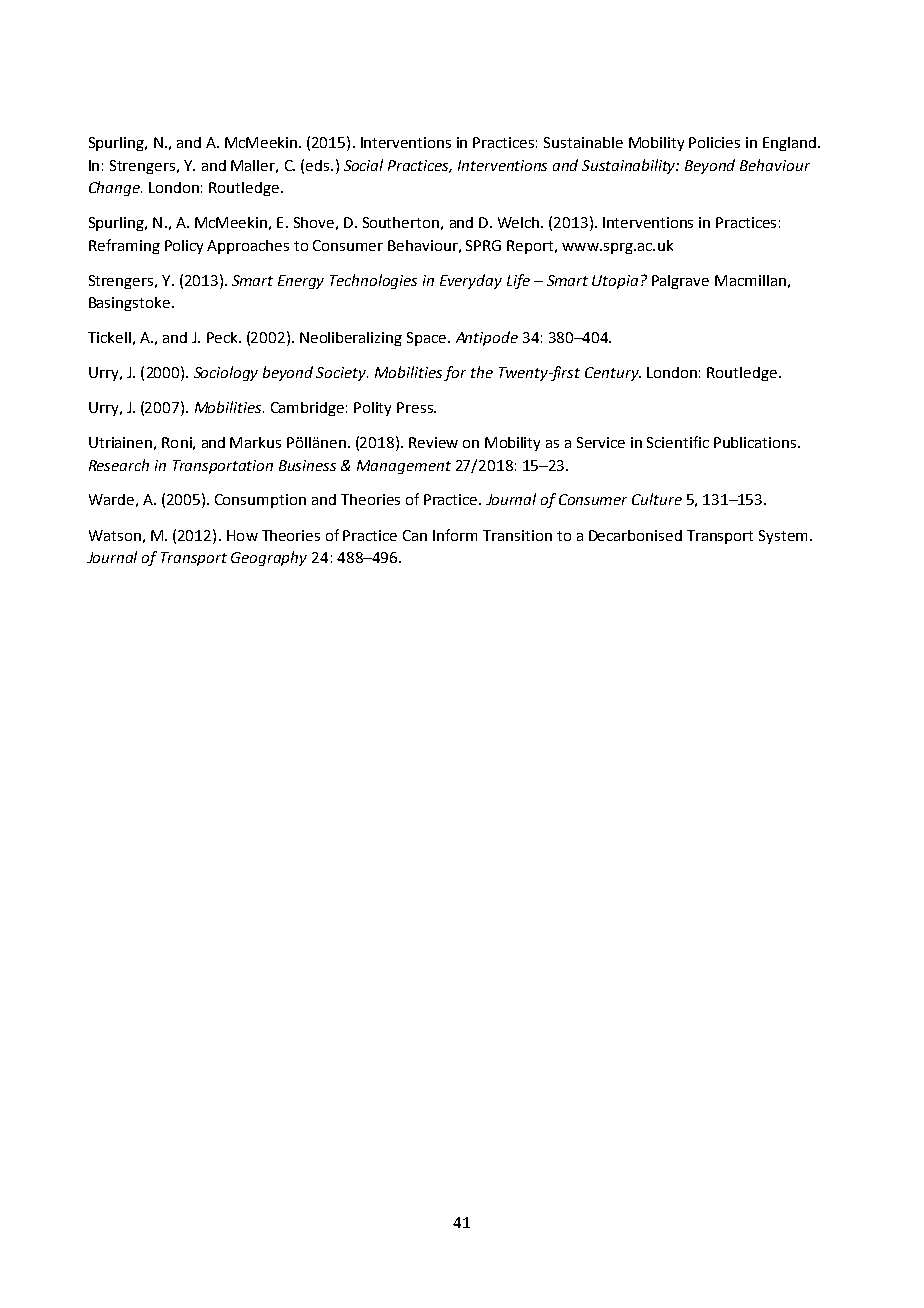  What do you see at coordinates (714, 142) in the document?
I see `Policies` at bounding box center [714, 142].
